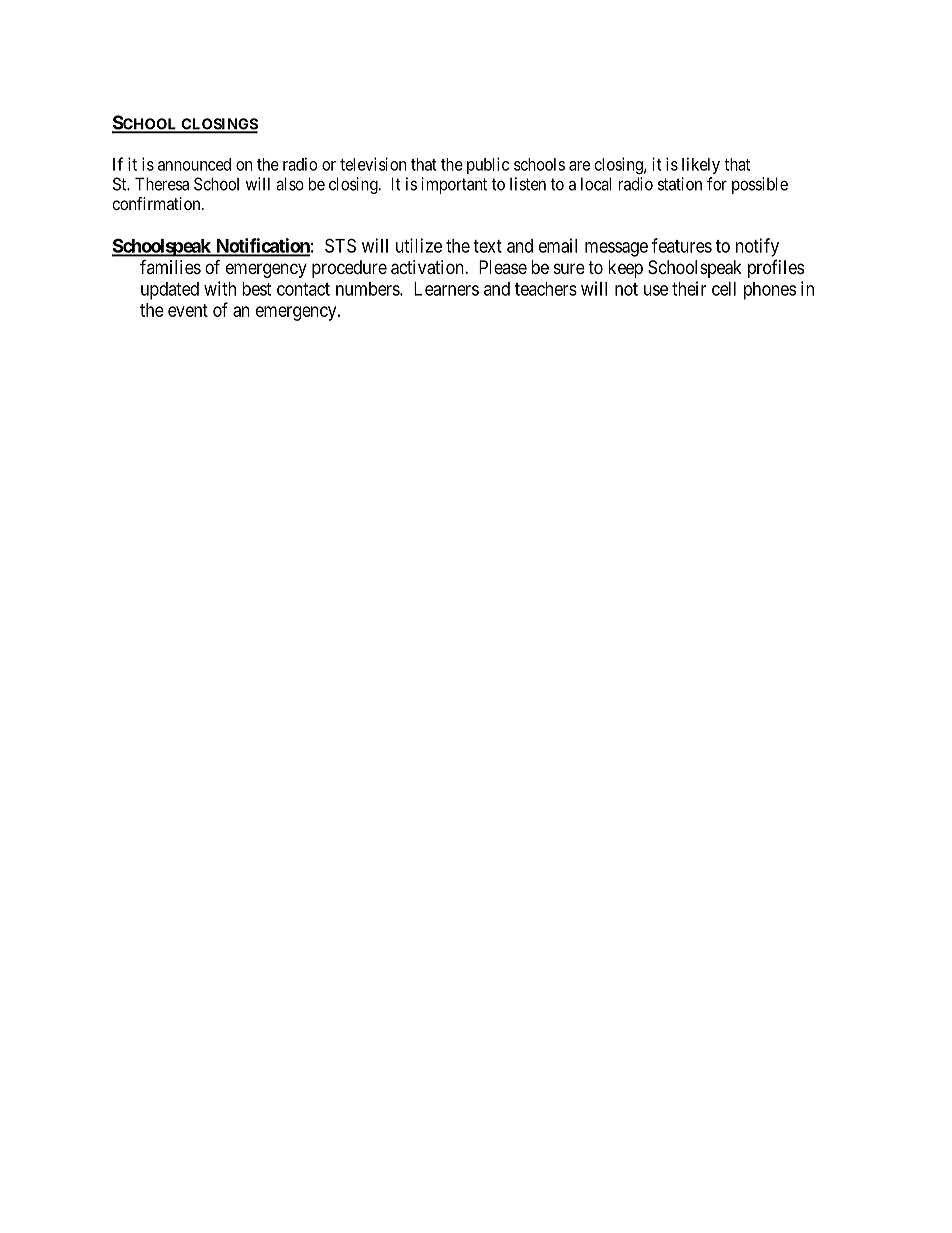 This screenshot has height=1233, width=952. Describe the element at coordinates (701, 165) in the screenshot. I see `likely` at that location.
